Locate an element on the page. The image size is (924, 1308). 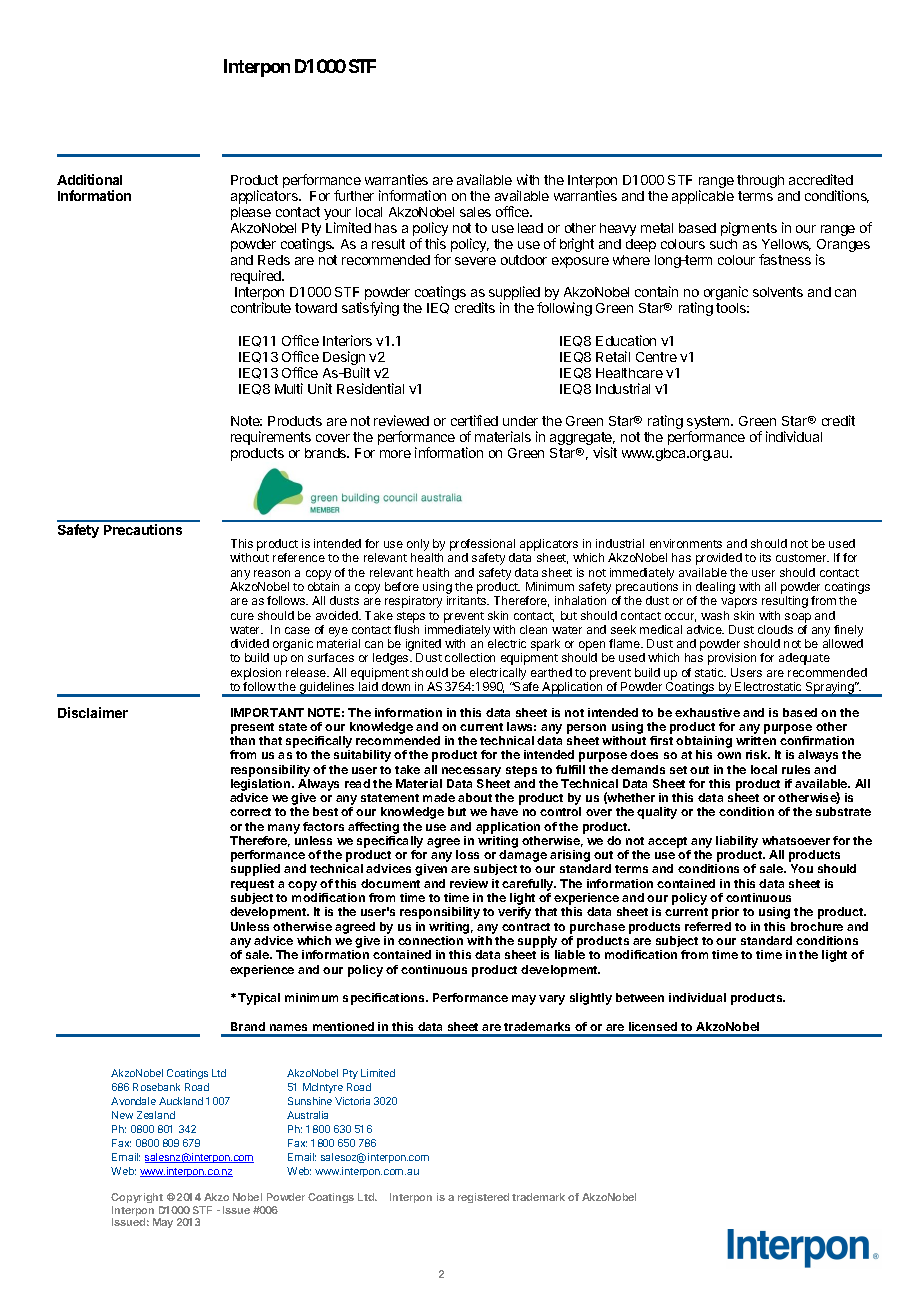
collection is located at coordinates (470, 657).
